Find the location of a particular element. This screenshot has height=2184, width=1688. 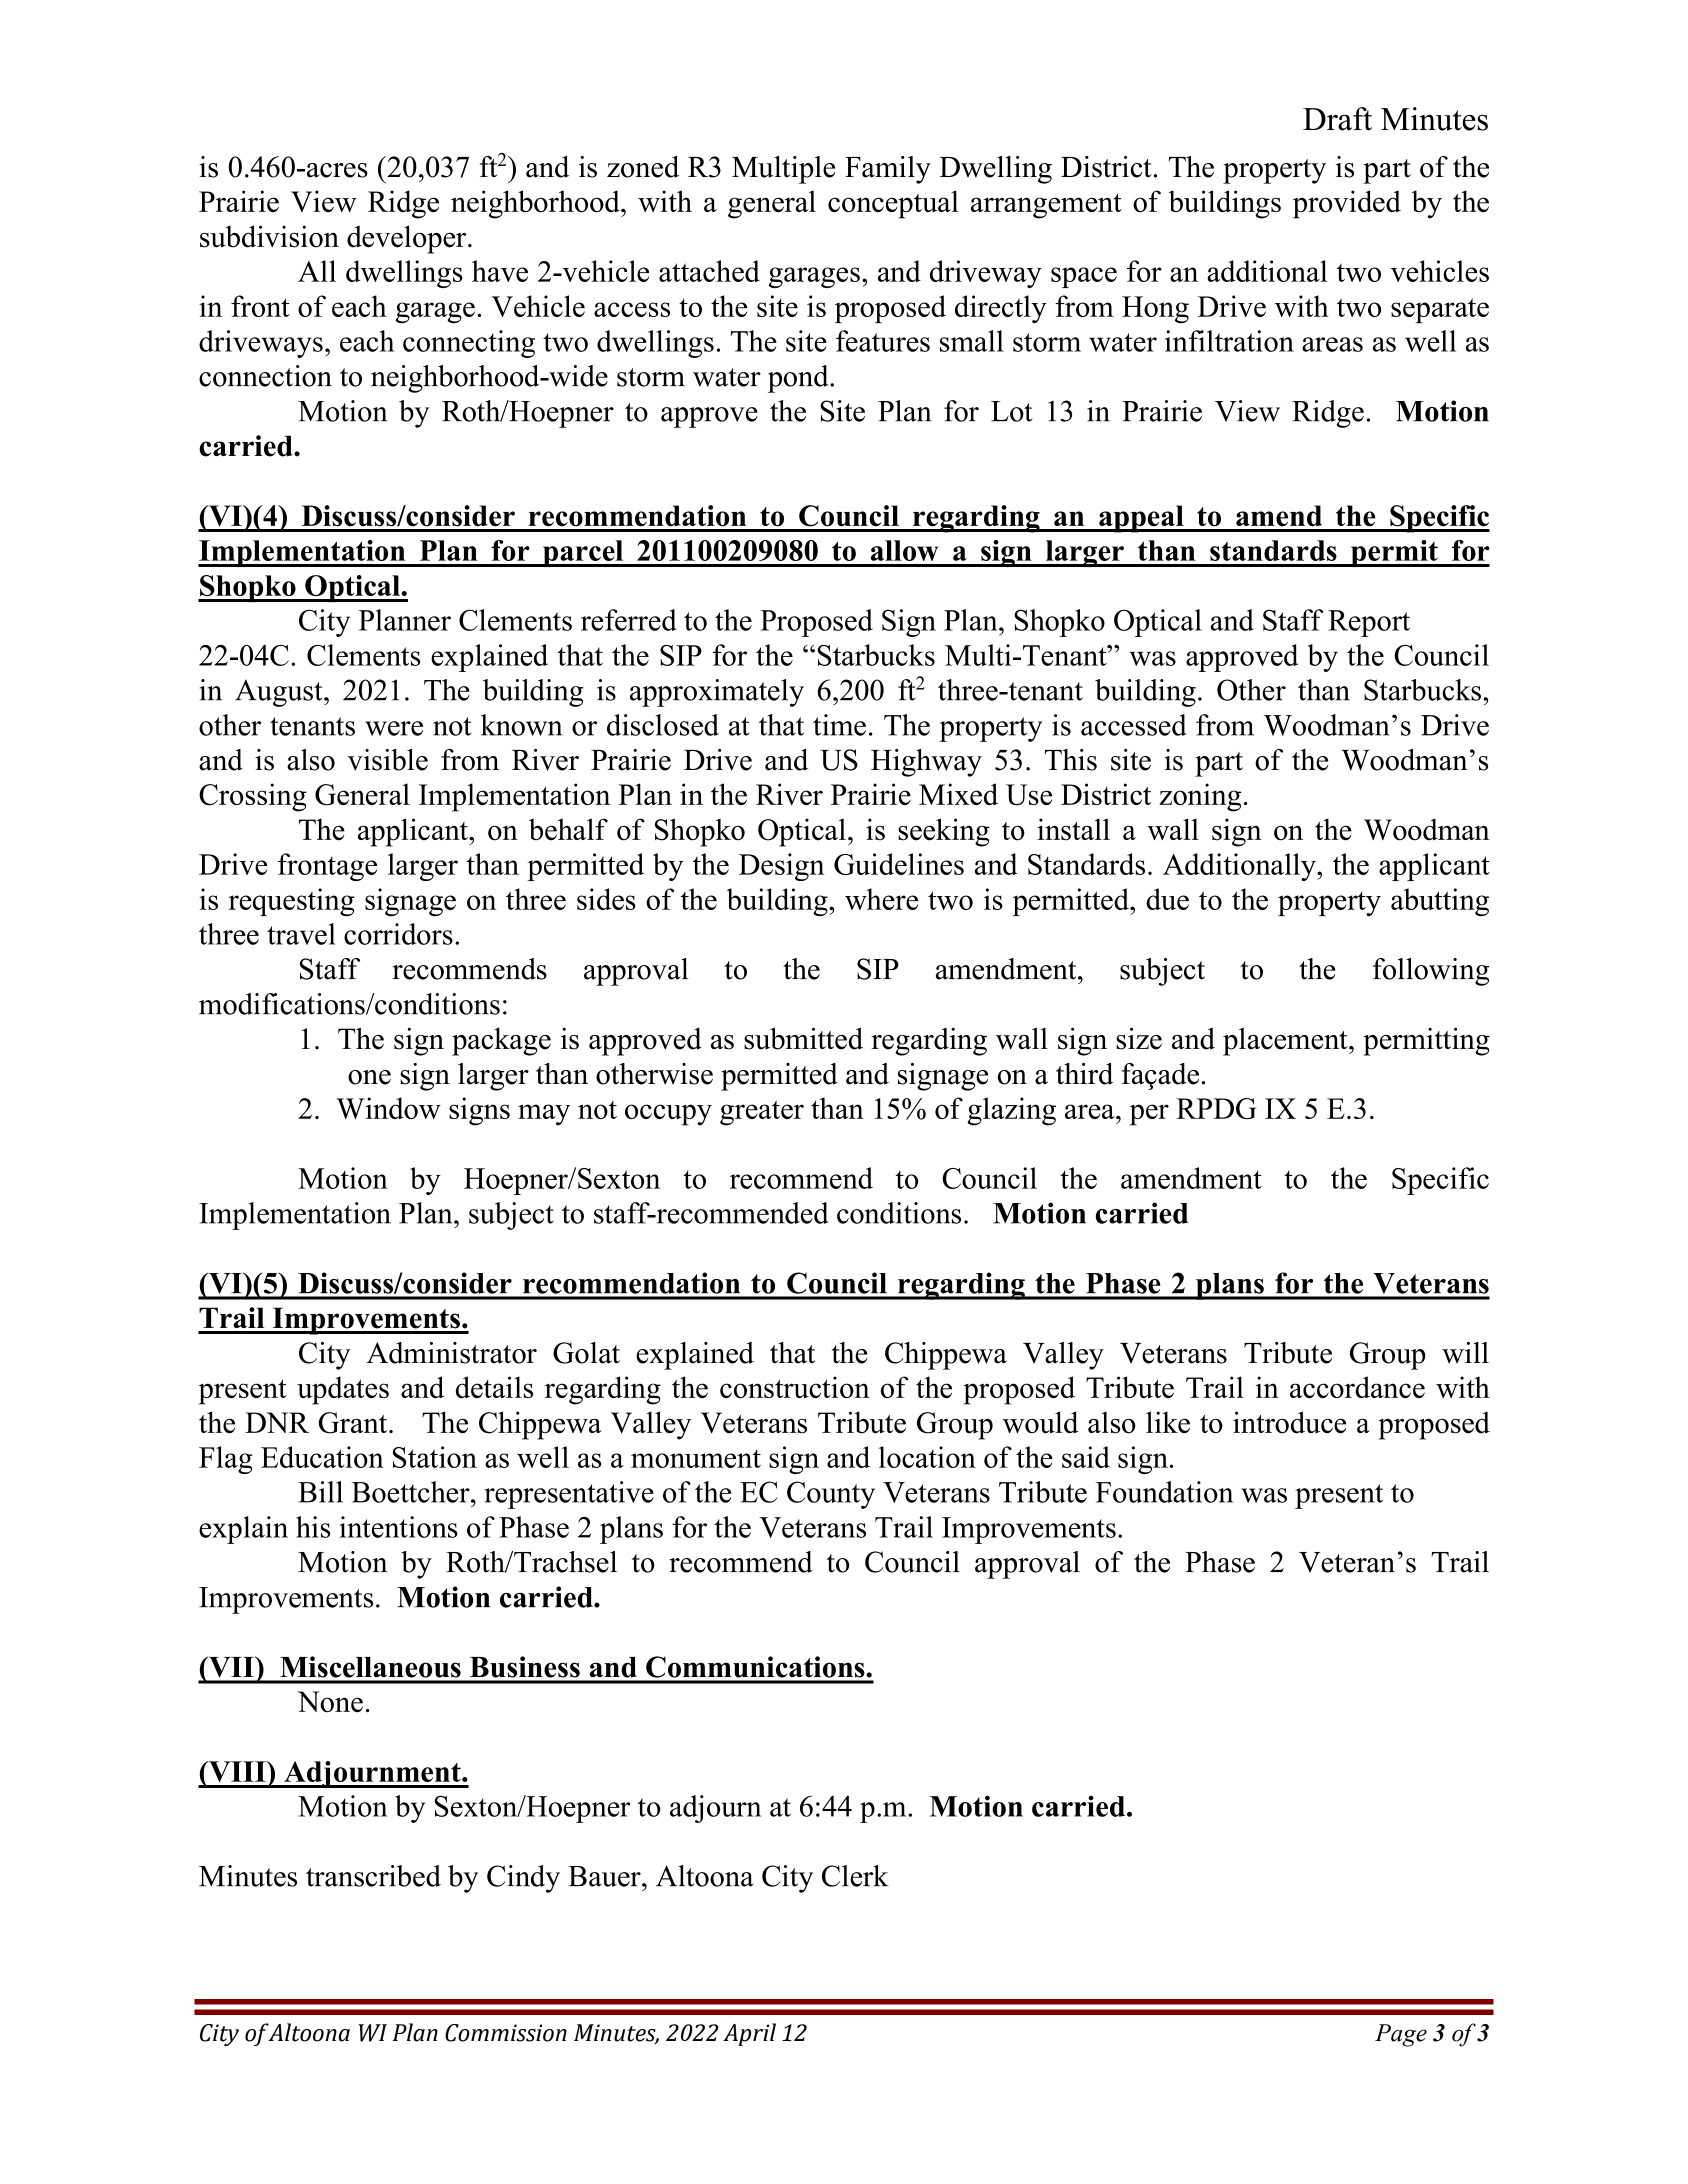

placement is located at coordinates (1286, 1042).
